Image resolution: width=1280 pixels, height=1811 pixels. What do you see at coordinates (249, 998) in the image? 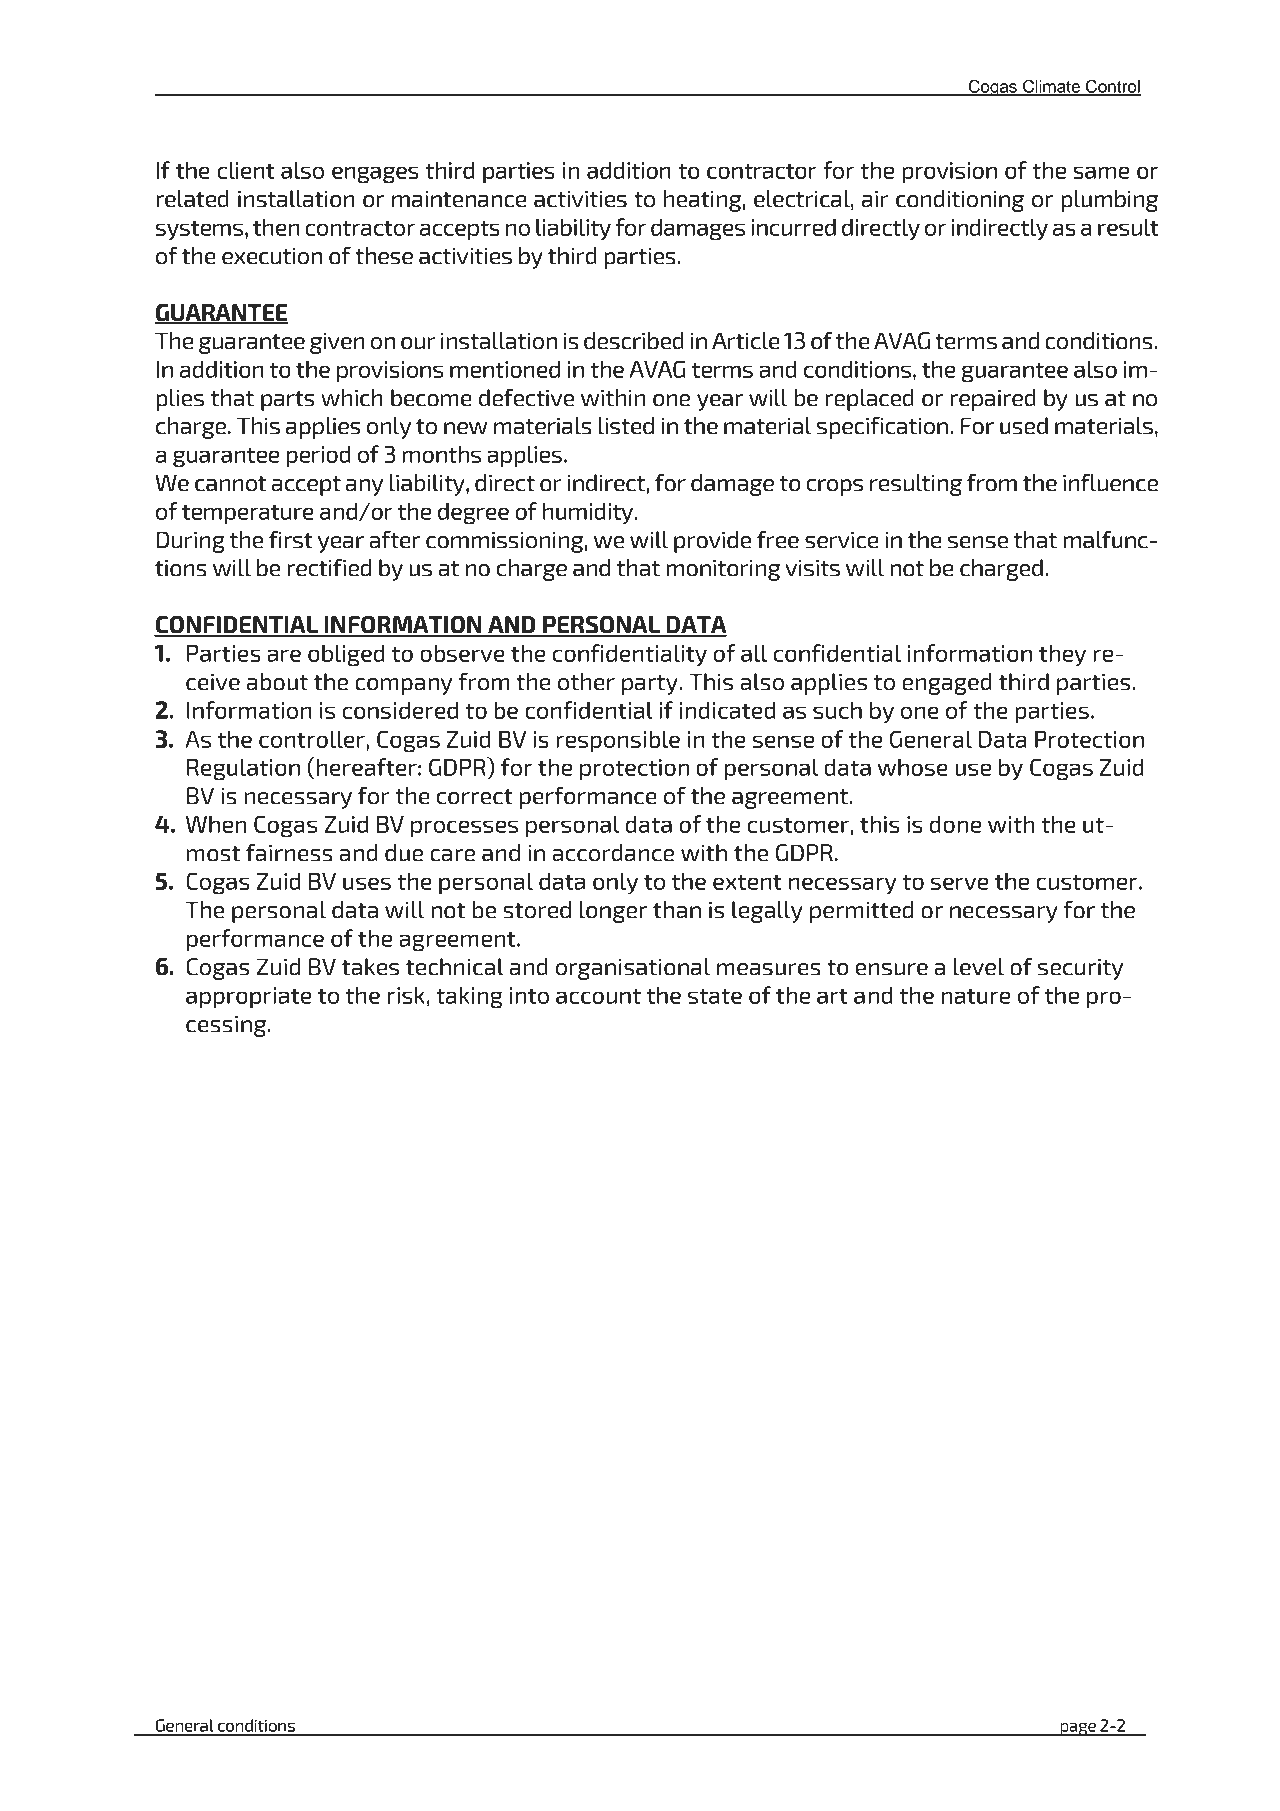
I see `appropriate` at bounding box center [249, 998].
